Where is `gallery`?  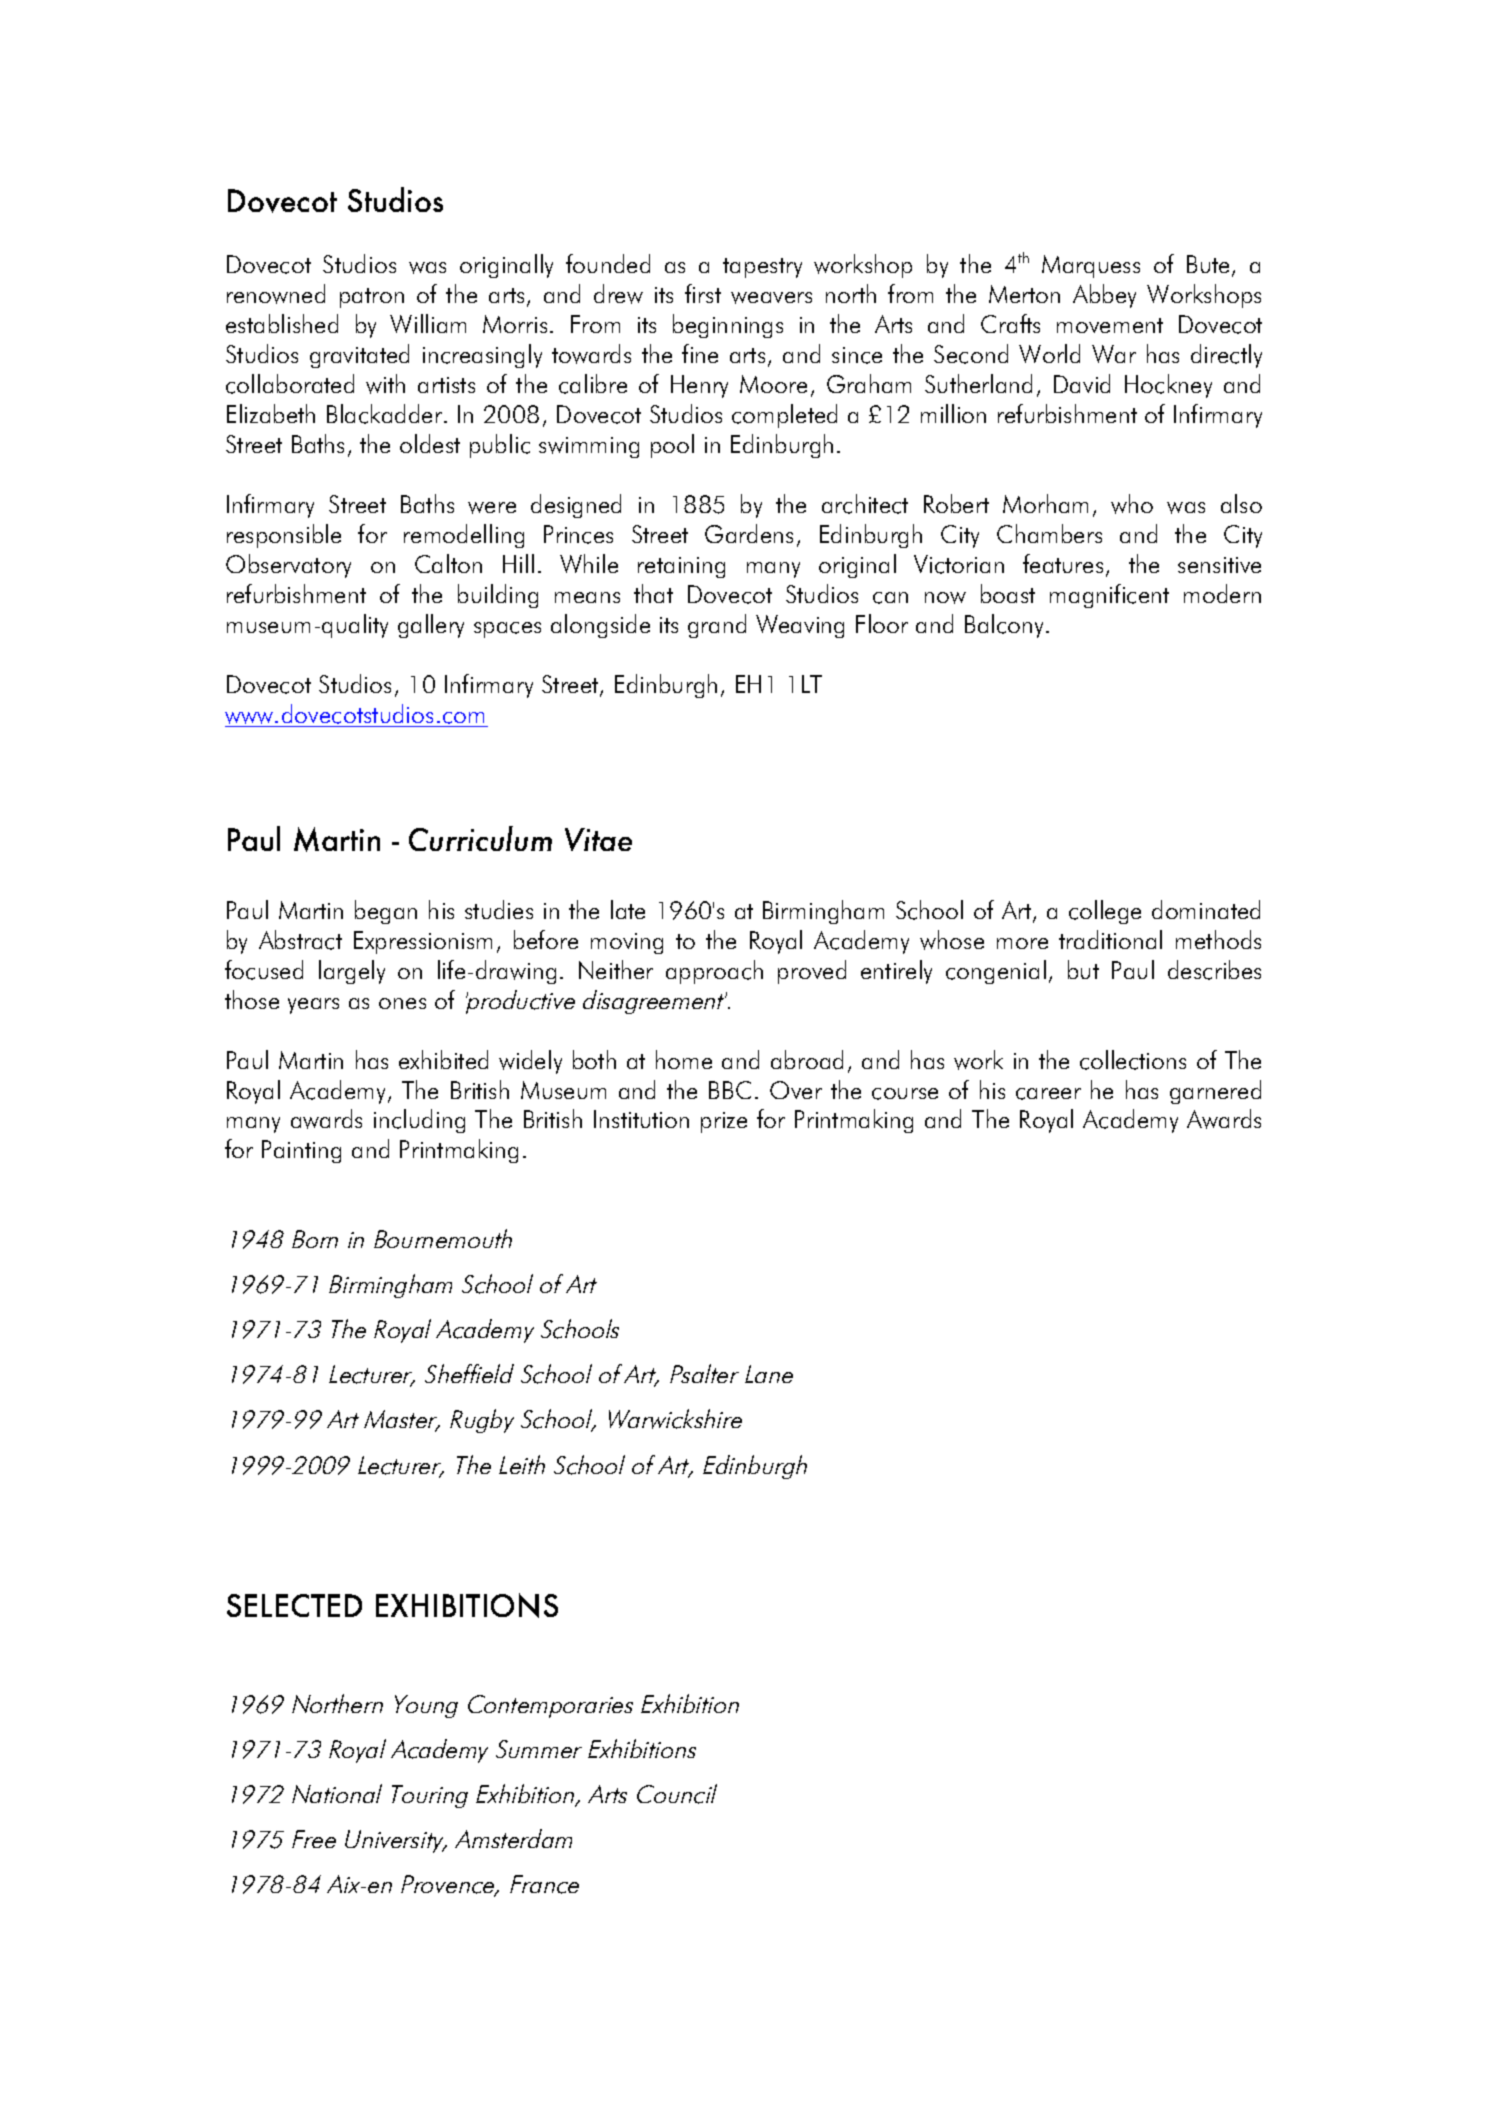 gallery is located at coordinates (431, 626).
